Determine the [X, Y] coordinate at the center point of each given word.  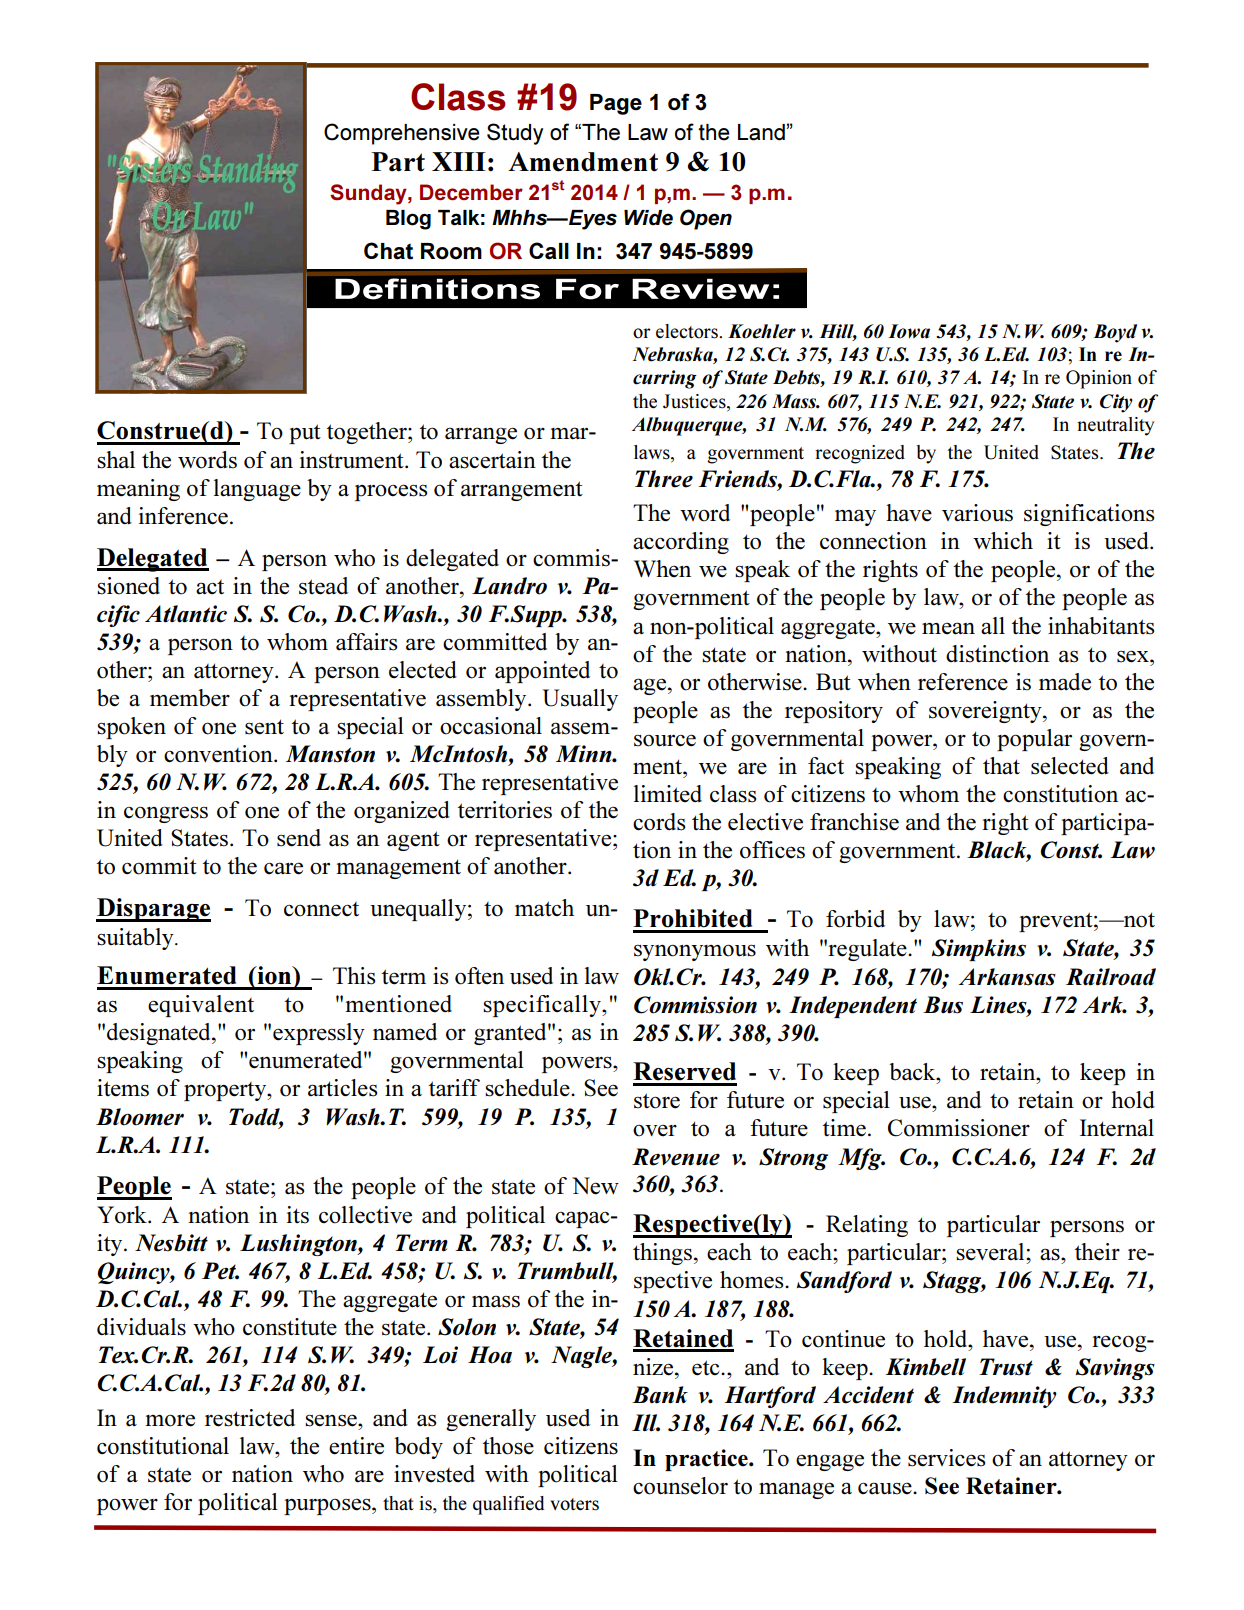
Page [616, 104]
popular [1034, 740]
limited [668, 794]
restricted [250, 1418]
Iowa [909, 331]
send [299, 838]
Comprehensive [402, 134]
